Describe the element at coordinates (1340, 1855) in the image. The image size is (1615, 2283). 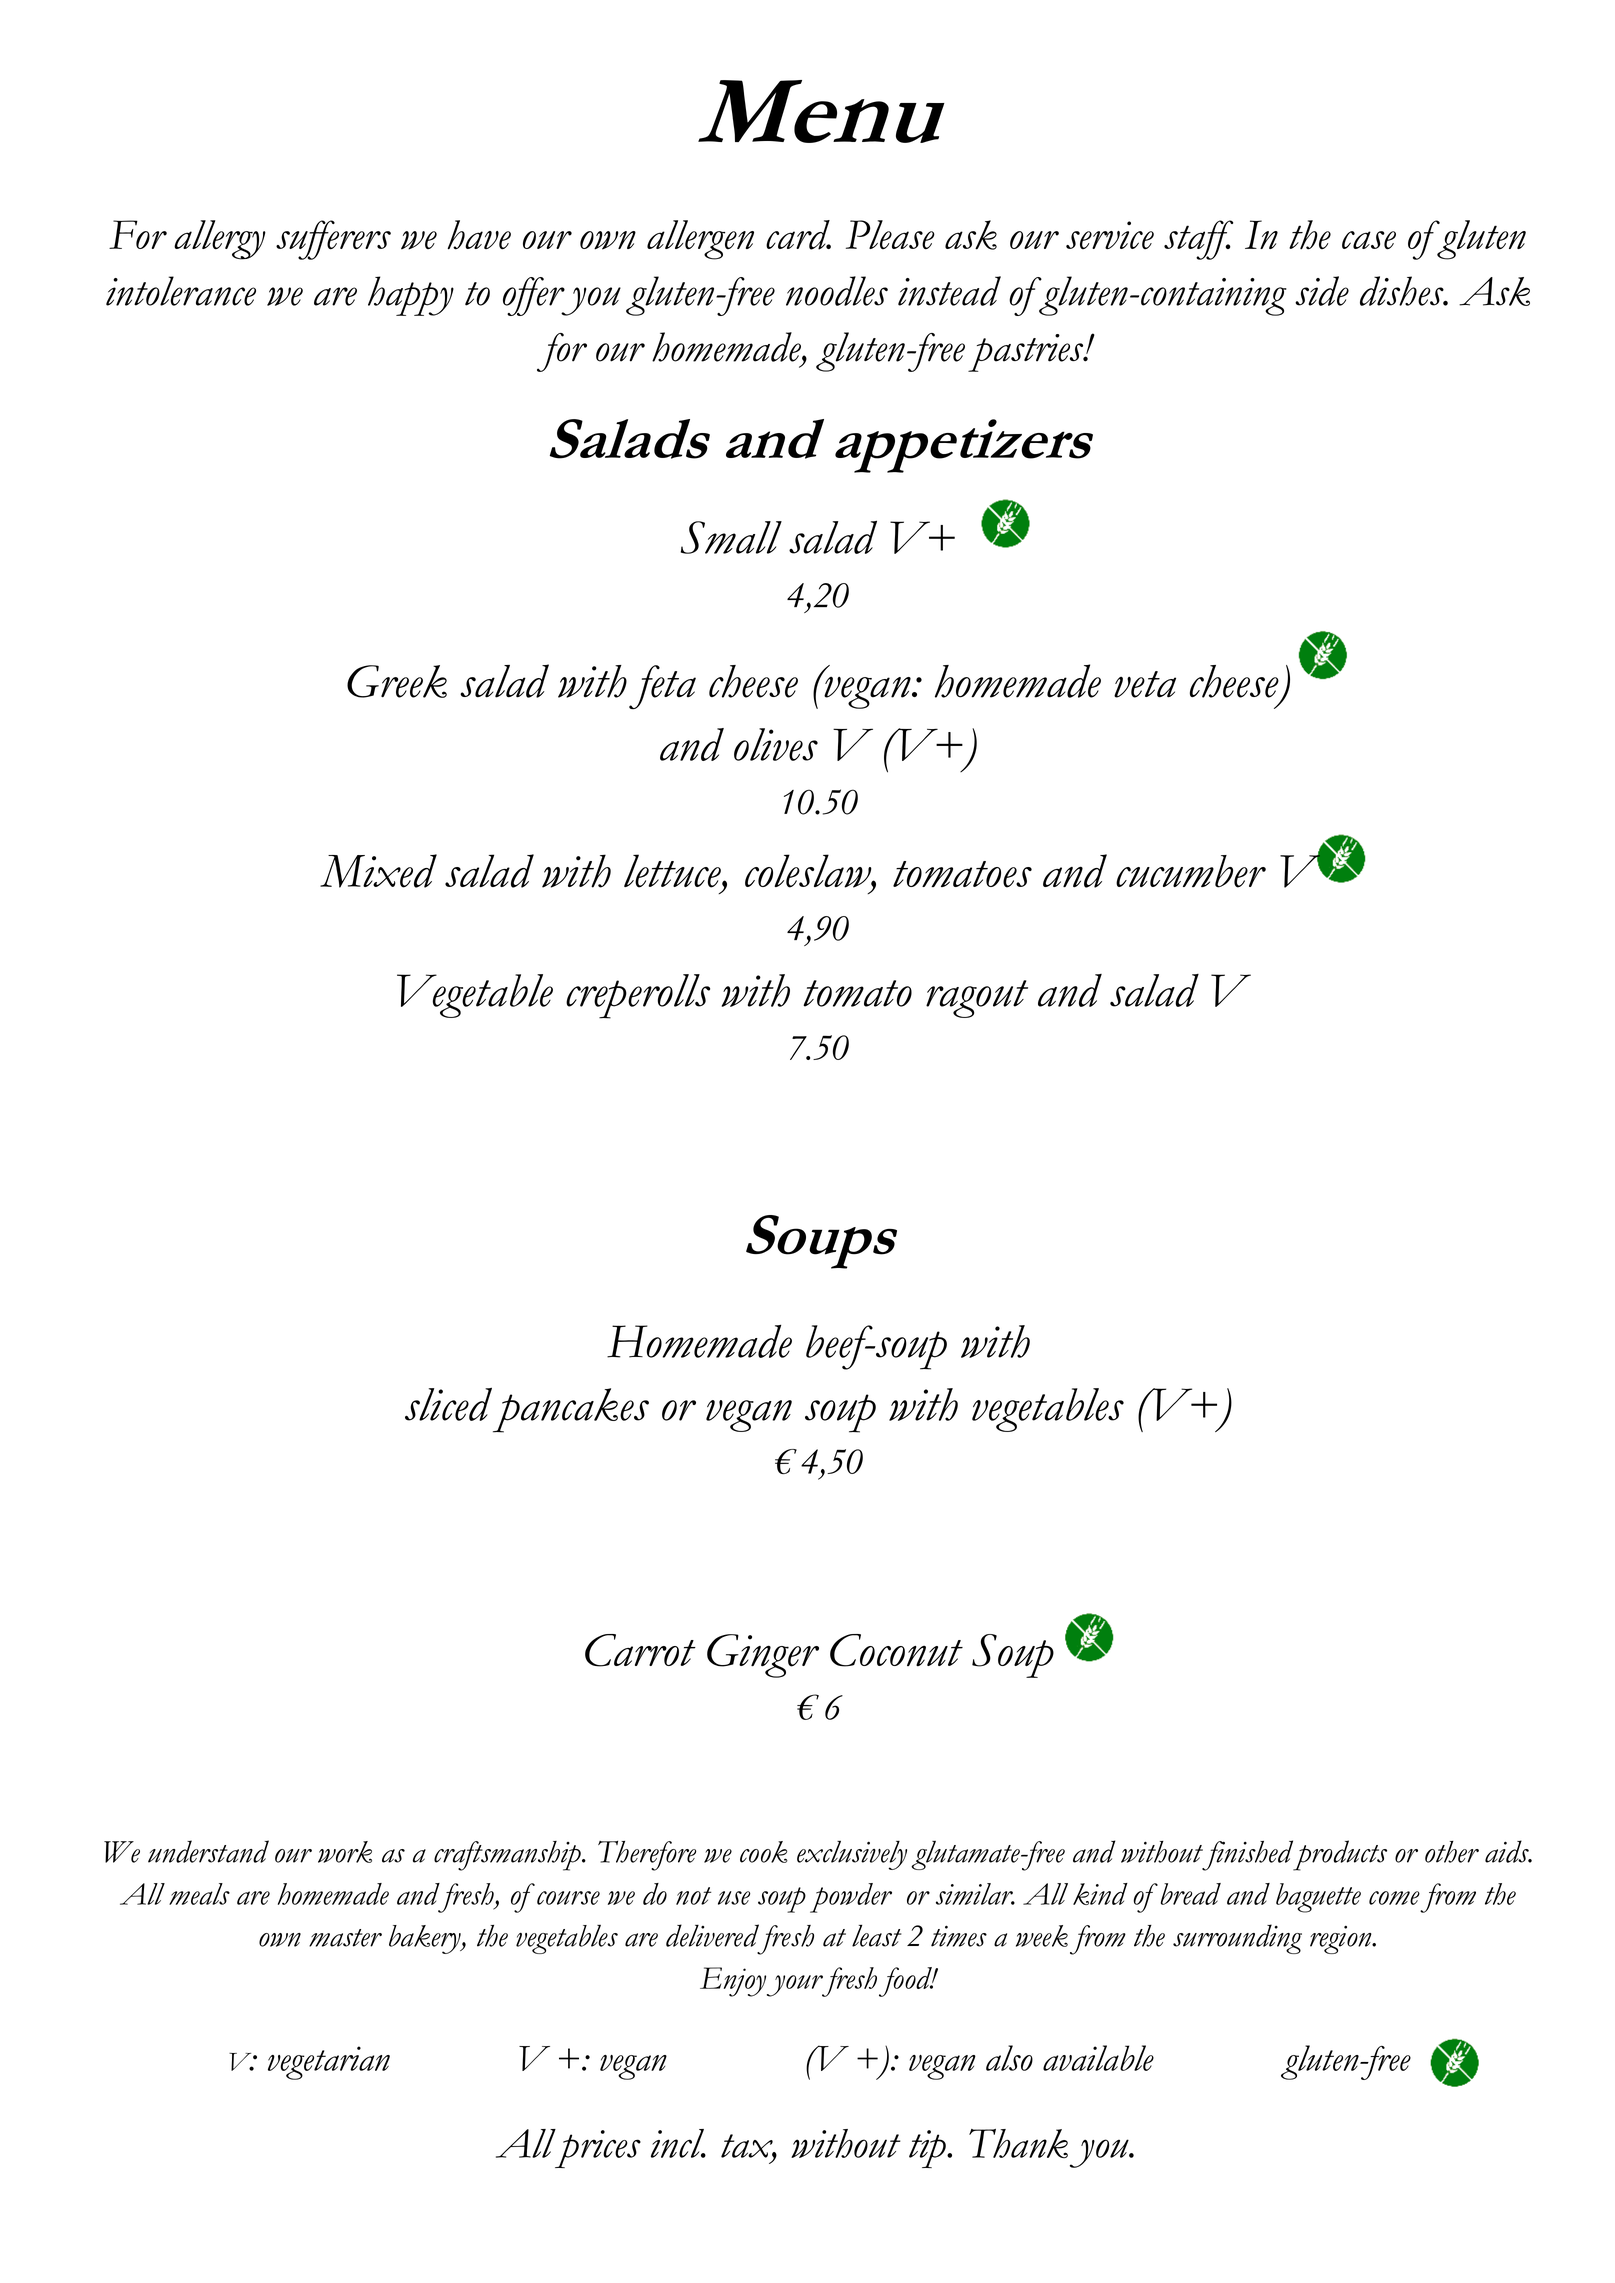
I see `products` at that location.
